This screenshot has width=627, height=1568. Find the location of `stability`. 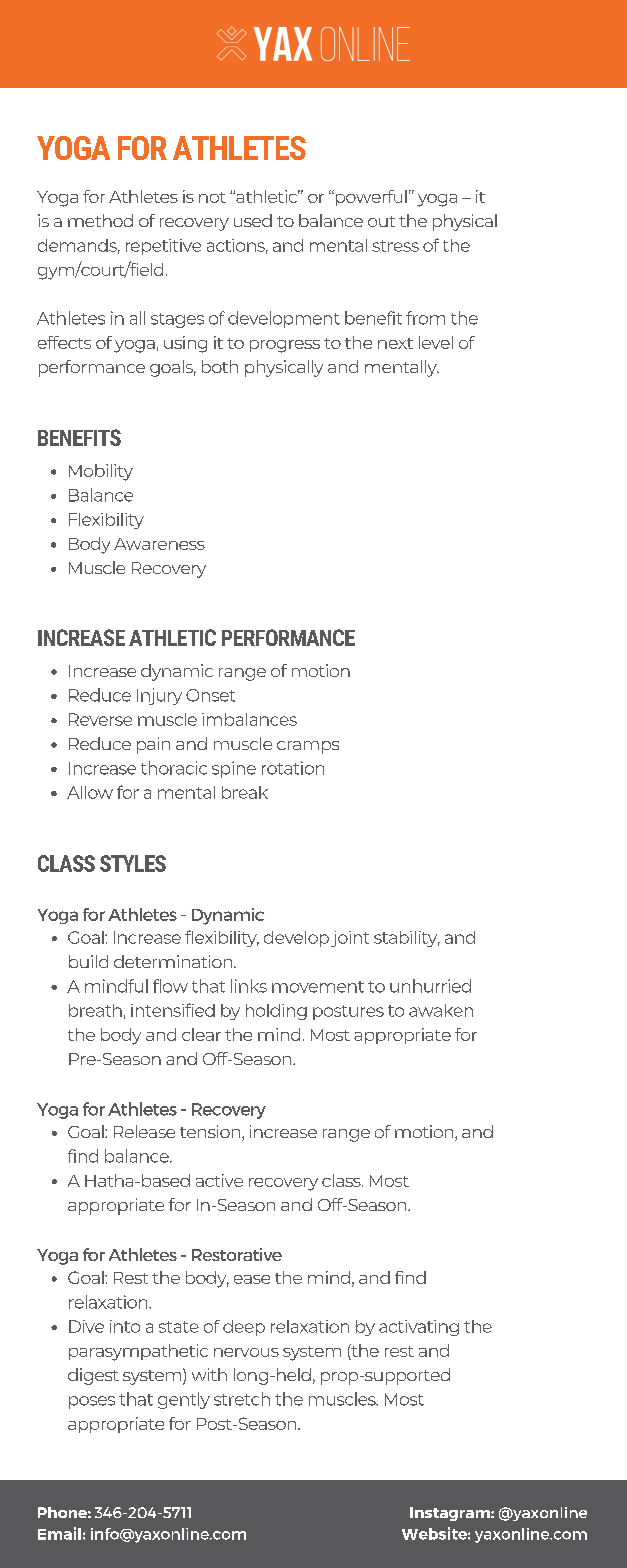

stability is located at coordinates (407, 939).
